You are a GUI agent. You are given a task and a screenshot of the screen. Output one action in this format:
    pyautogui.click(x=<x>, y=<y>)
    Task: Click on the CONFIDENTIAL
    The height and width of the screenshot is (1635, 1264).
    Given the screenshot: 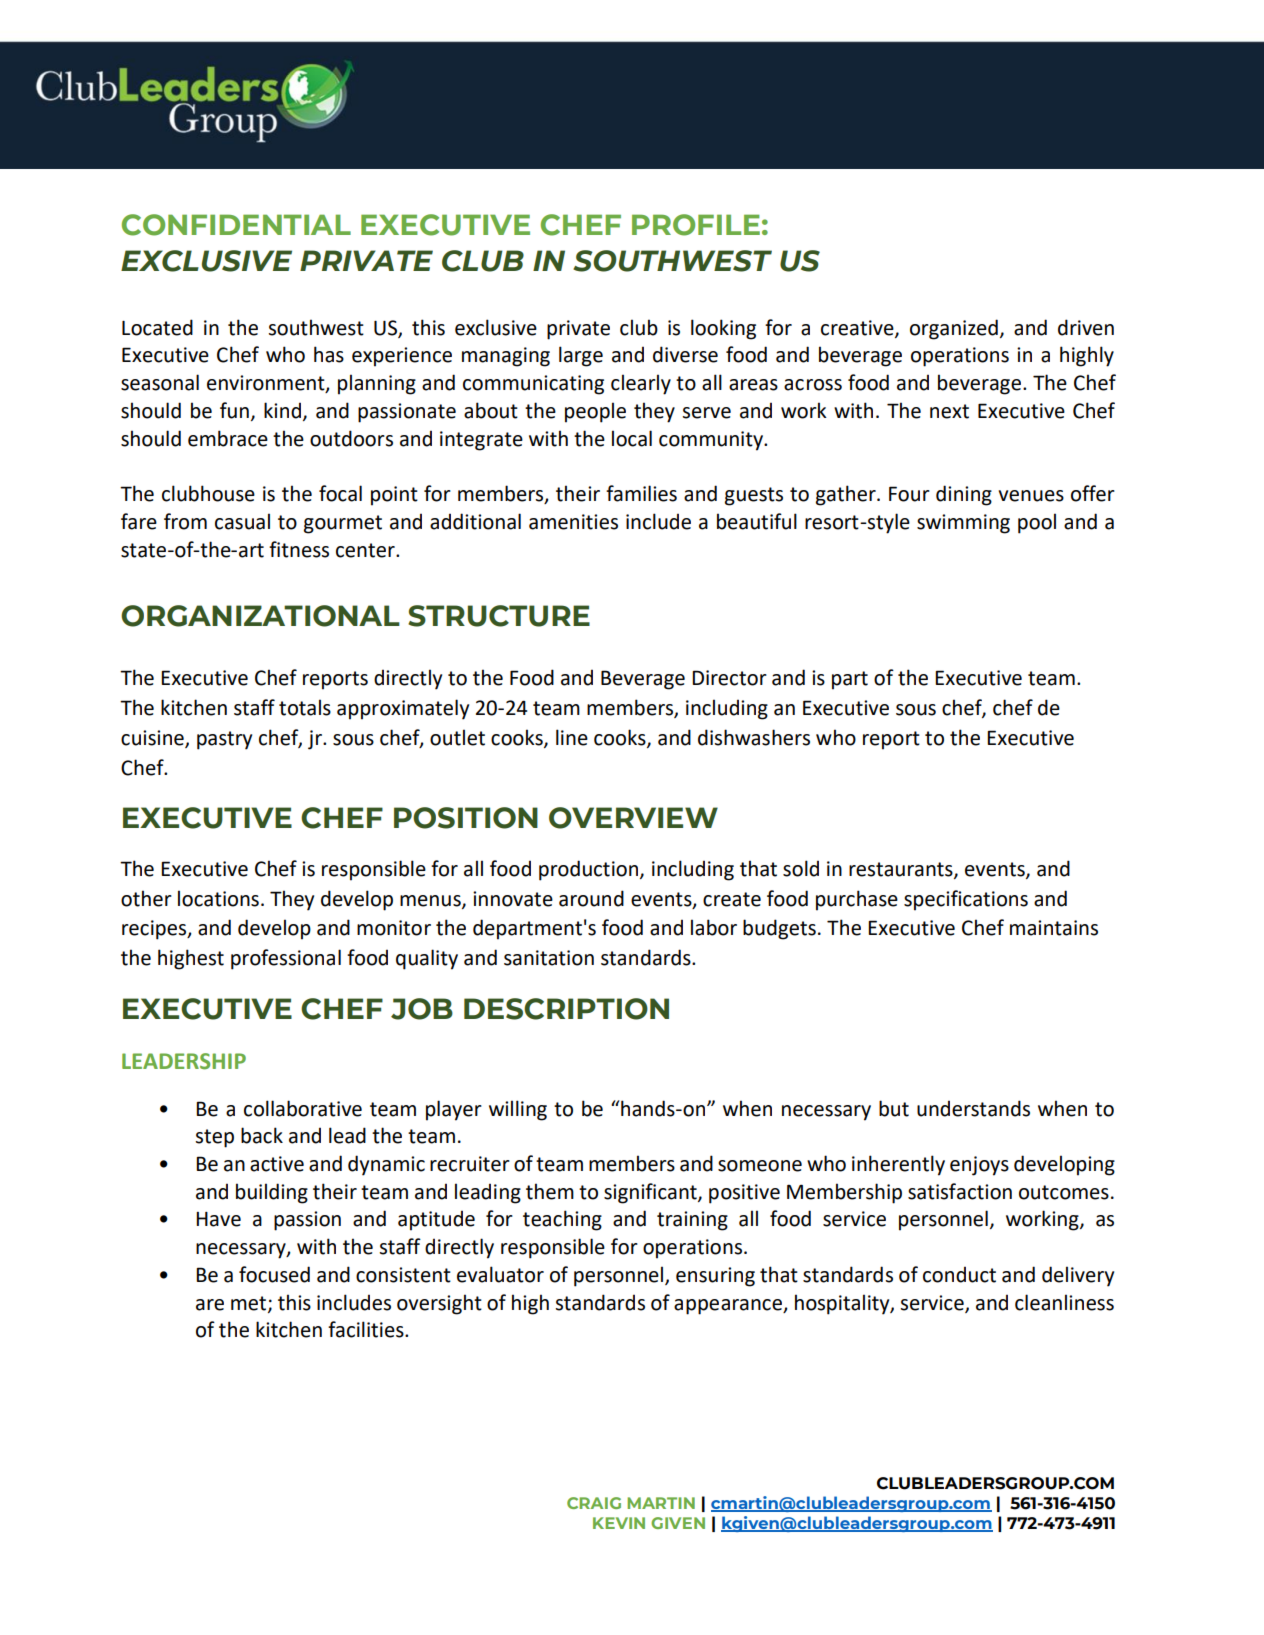 What is the action you would take?
    pyautogui.click(x=236, y=225)
